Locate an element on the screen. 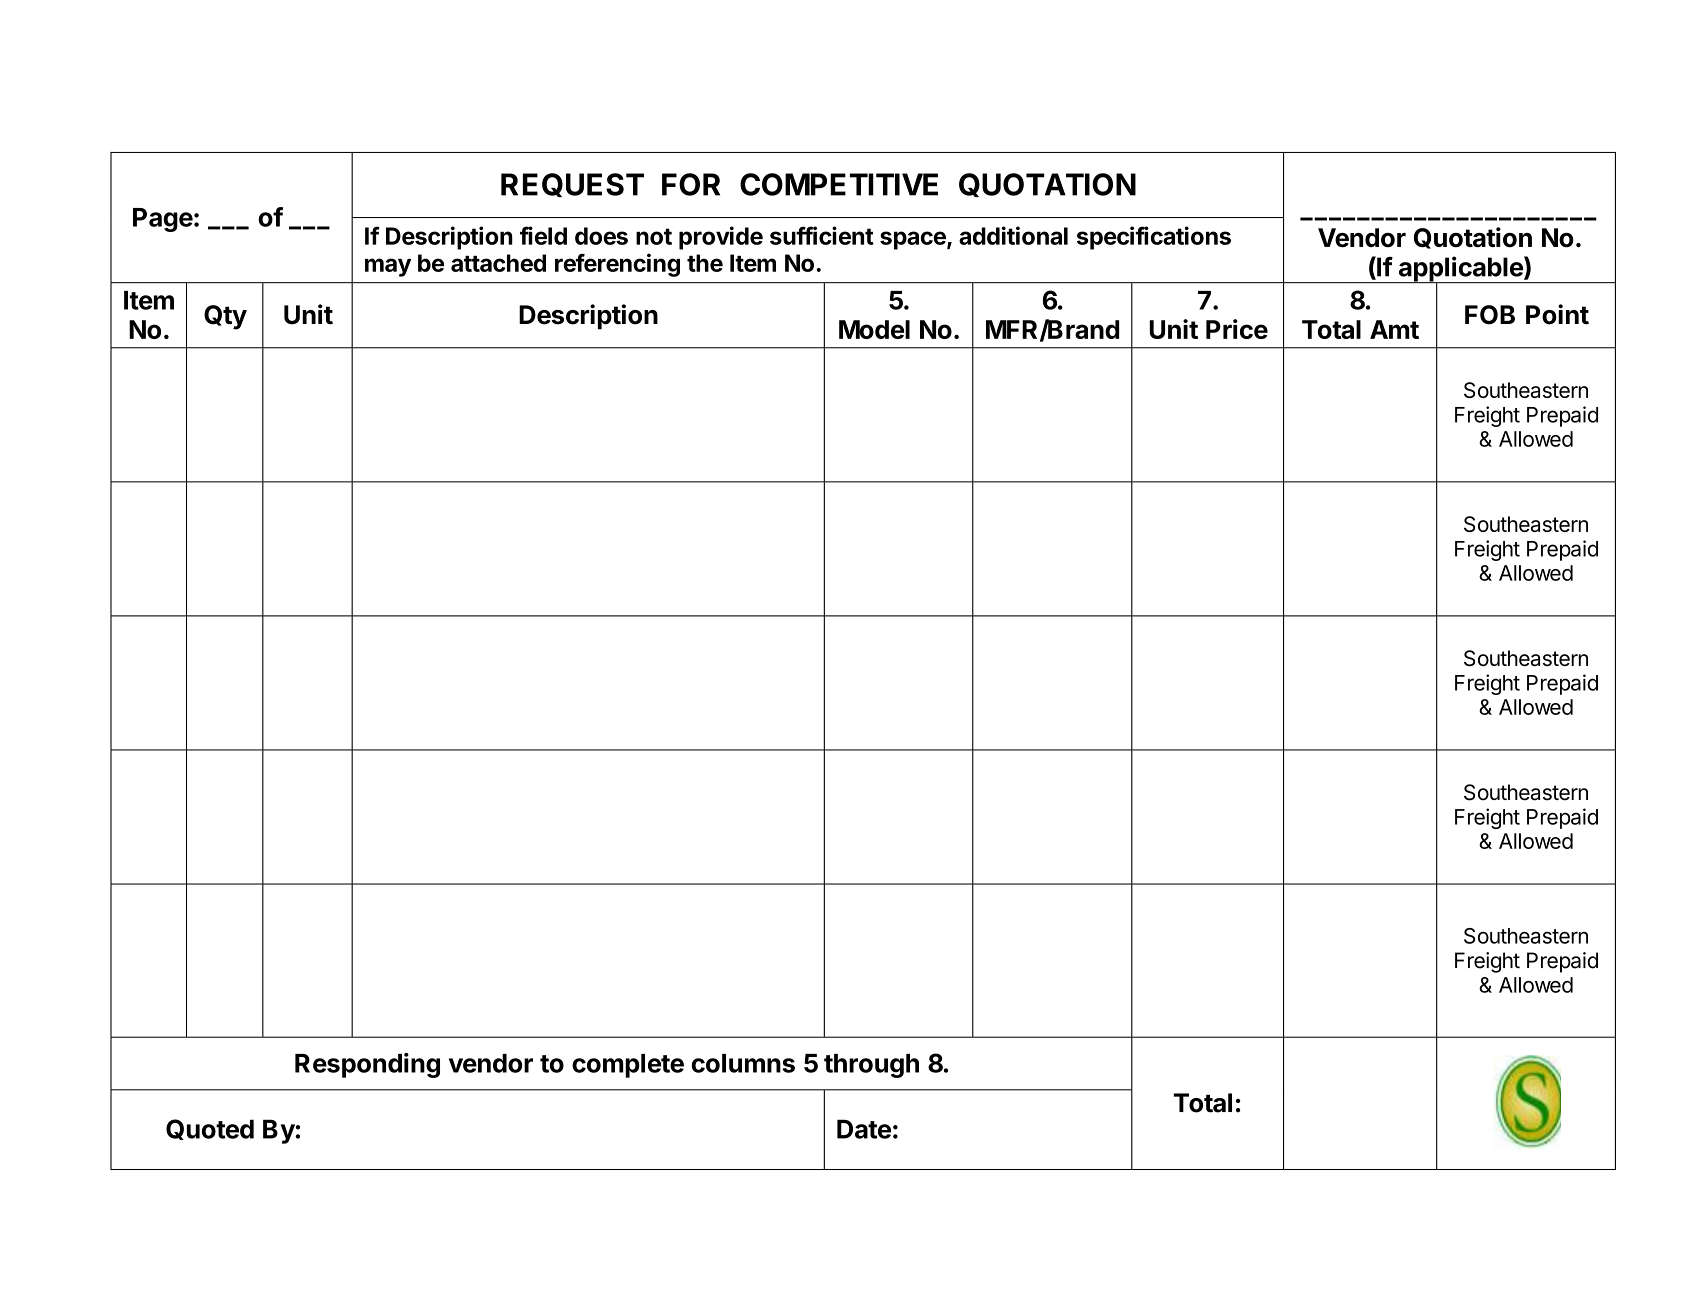  Quoted is located at coordinates (210, 1129).
